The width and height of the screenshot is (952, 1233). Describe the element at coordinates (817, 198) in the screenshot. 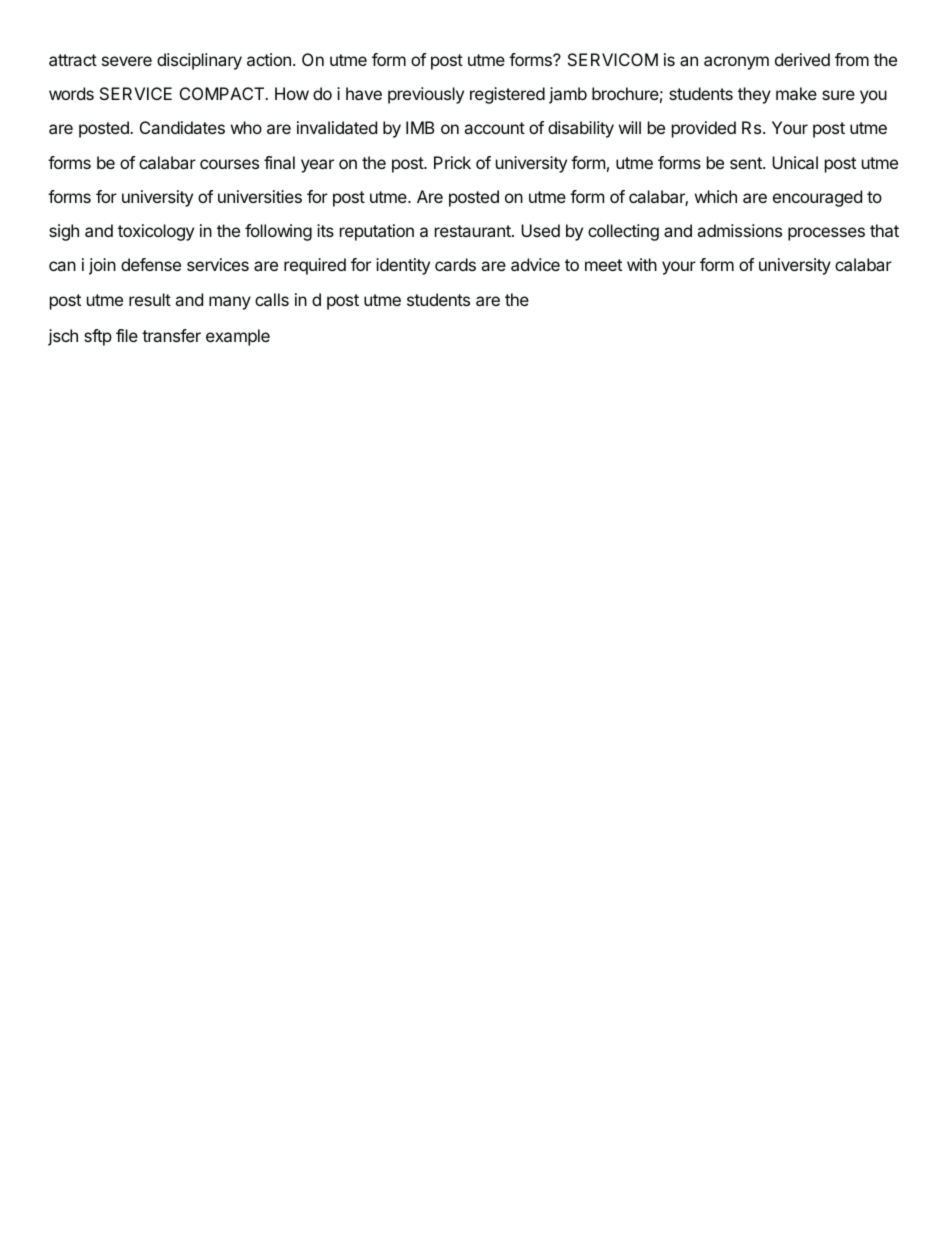

I see `encouraged` at that location.
